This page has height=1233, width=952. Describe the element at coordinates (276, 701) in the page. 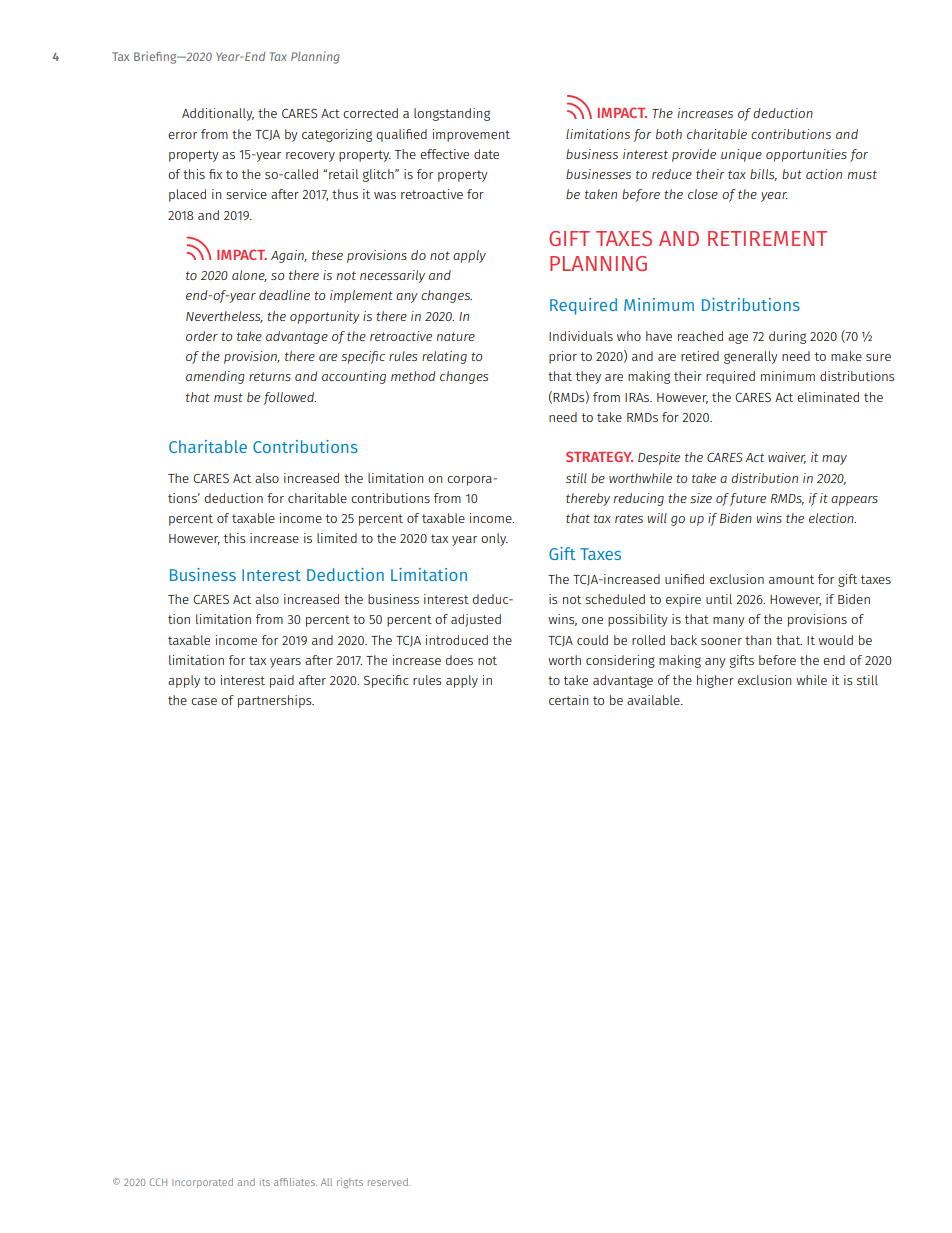

I see `partnerships` at that location.
